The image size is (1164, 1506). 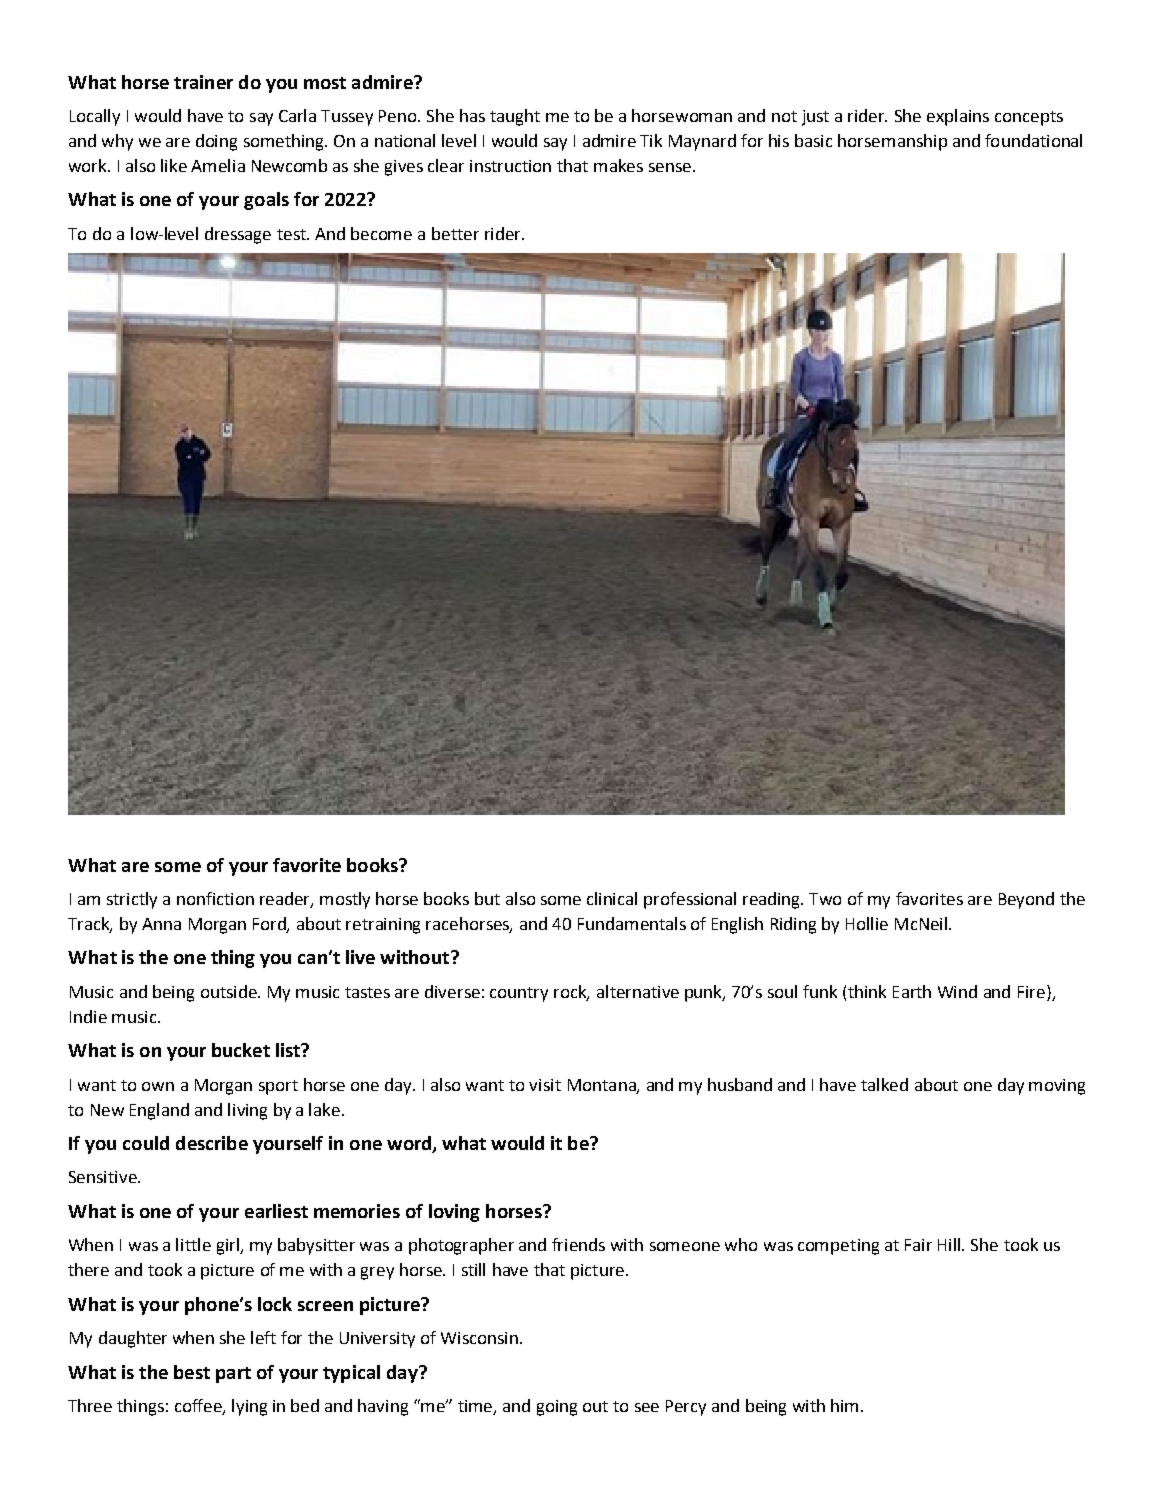 I want to click on nonfiction, so click(x=215, y=898).
